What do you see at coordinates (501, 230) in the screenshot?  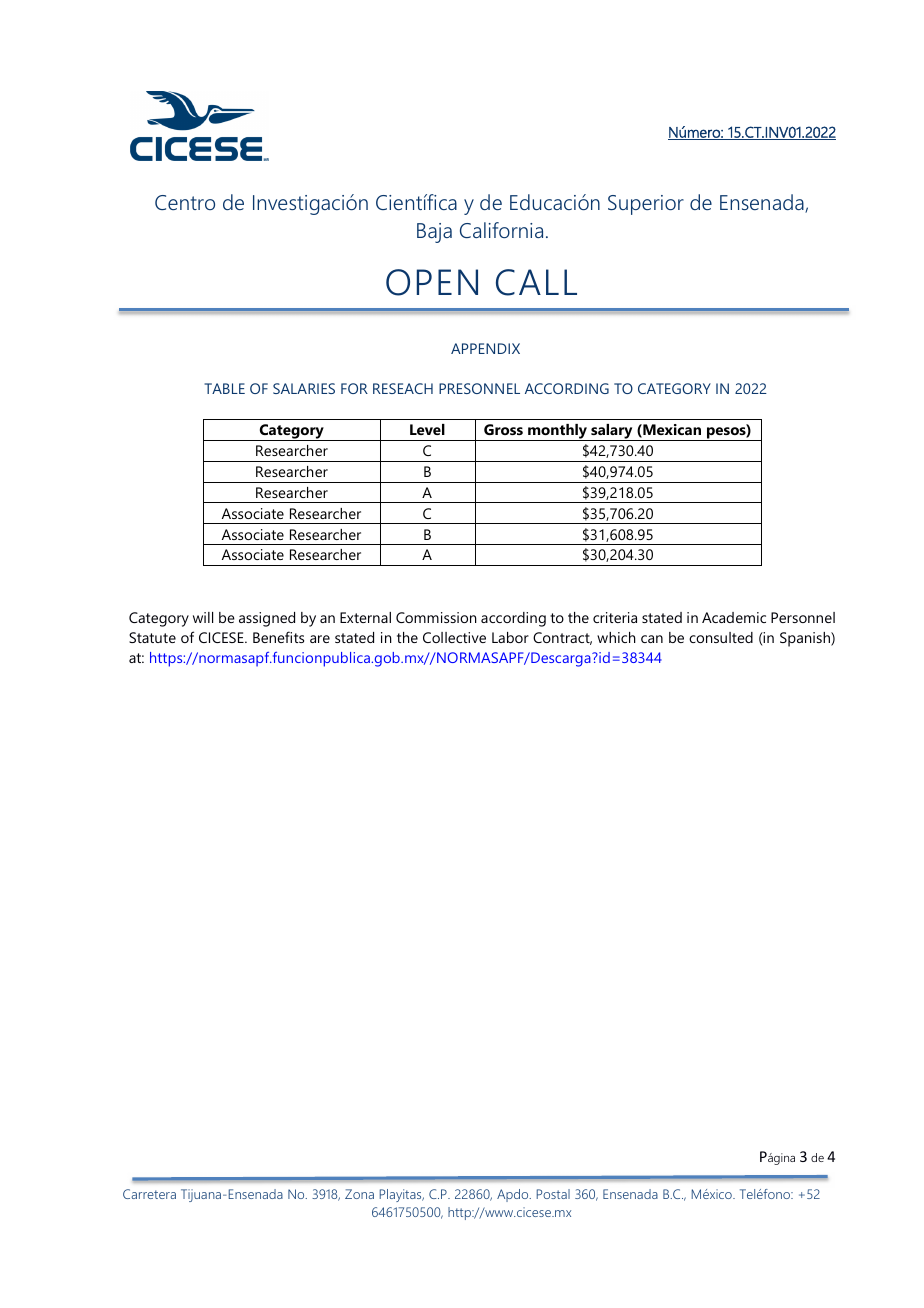 I see `California` at bounding box center [501, 230].
